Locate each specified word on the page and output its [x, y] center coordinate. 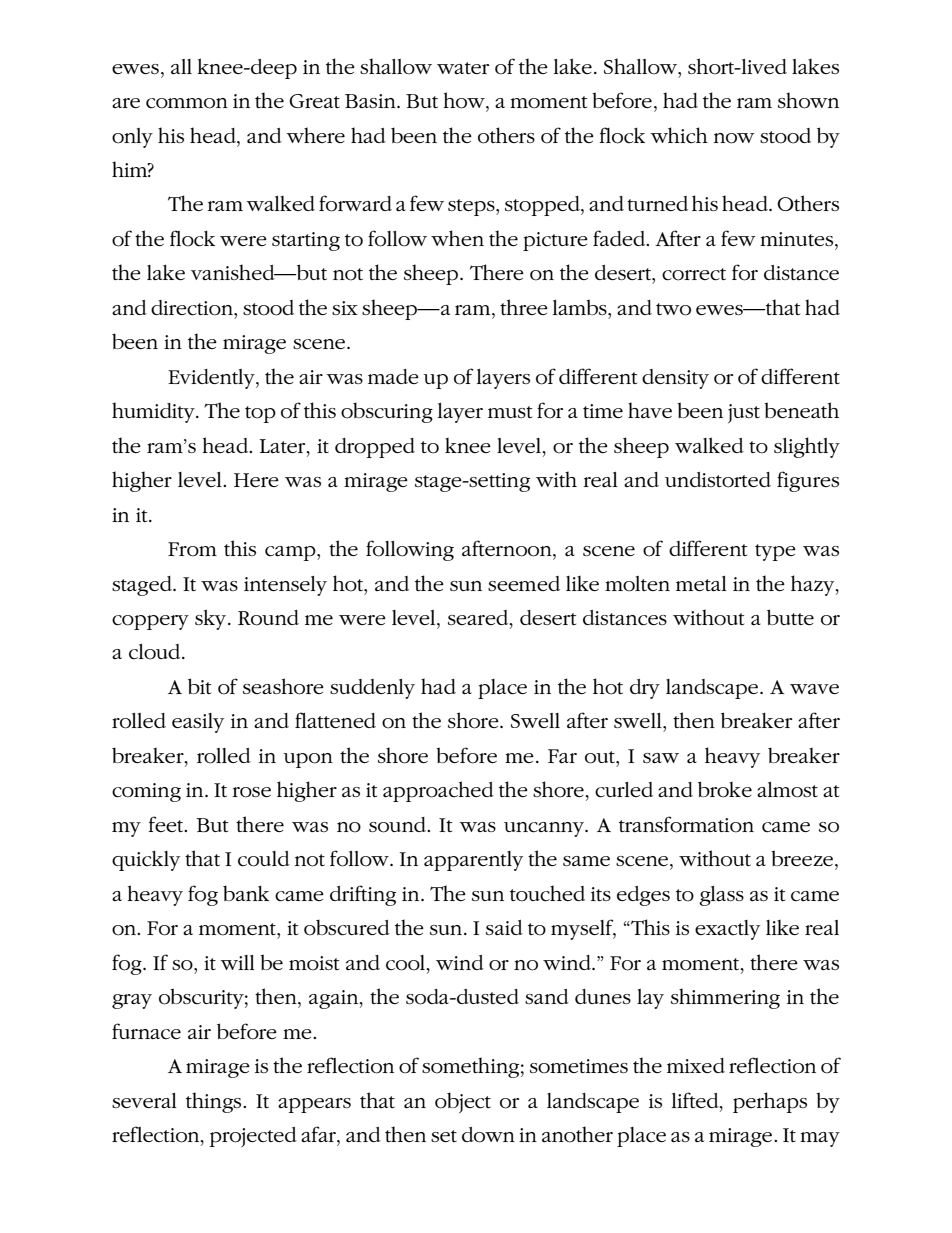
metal [701, 584]
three [524, 307]
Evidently [212, 379]
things [215, 1102]
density [675, 379]
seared [479, 619]
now [734, 138]
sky [212, 619]
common [187, 103]
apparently [473, 861]
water [463, 68]
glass [721, 896]
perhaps [770, 1102]
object [463, 1102]
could [264, 859]
